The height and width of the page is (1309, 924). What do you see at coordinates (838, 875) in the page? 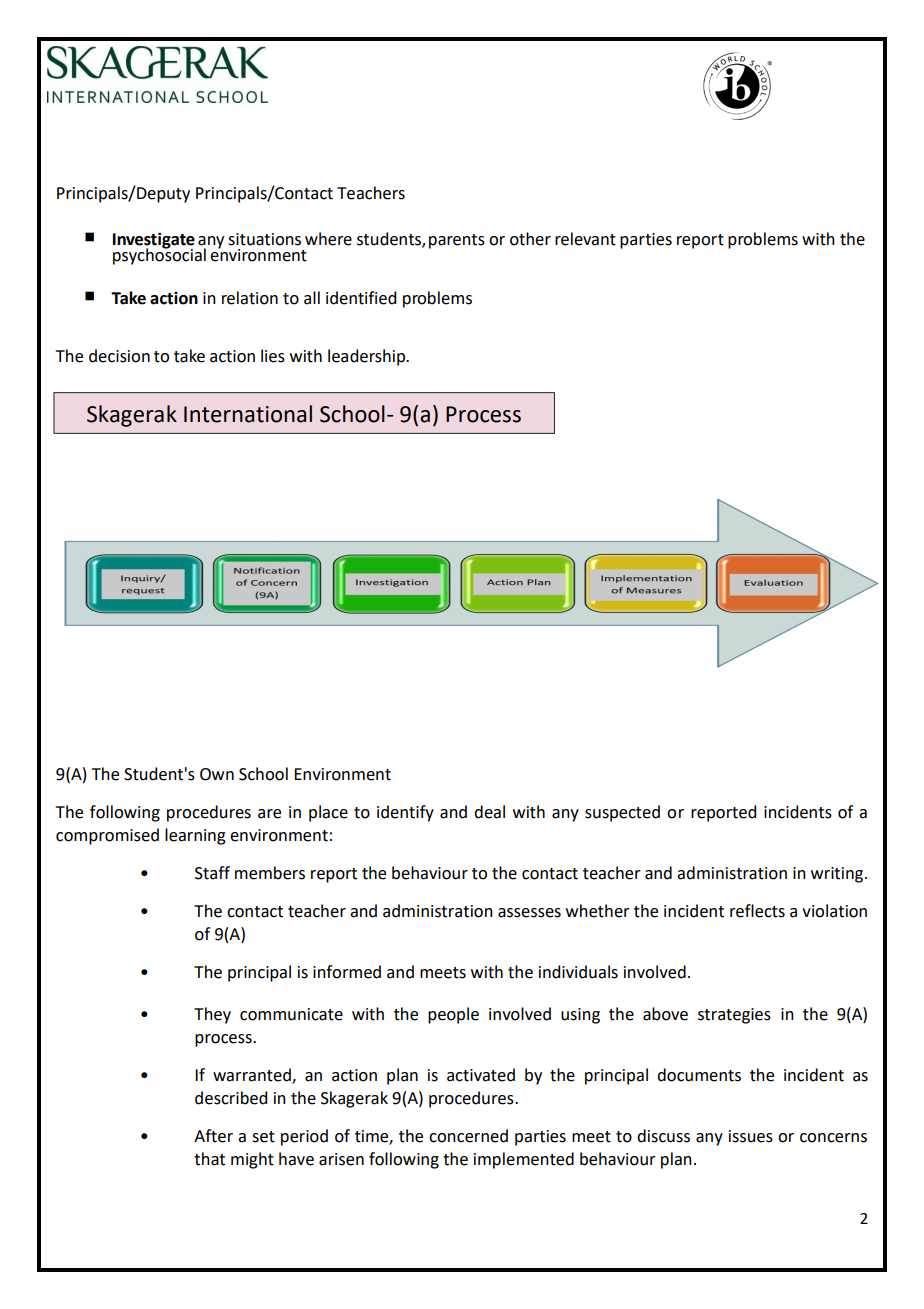
I see `writing` at bounding box center [838, 875].
